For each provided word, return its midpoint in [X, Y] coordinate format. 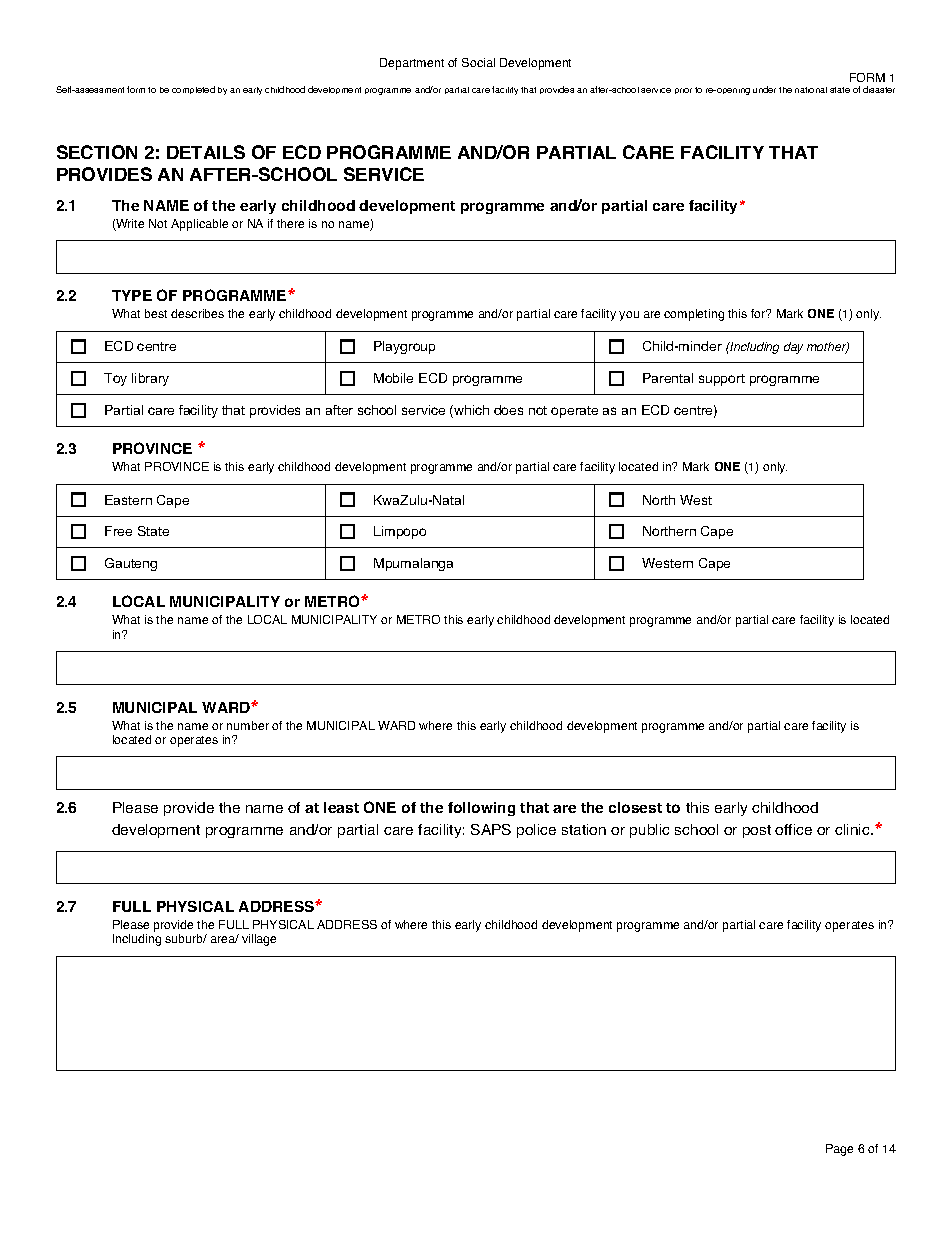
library [150, 379]
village [259, 940]
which [470, 411]
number [248, 725]
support [722, 380]
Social [478, 62]
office [793, 829]
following [481, 809]
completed [193, 90]
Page [839, 1150]
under [764, 89]
